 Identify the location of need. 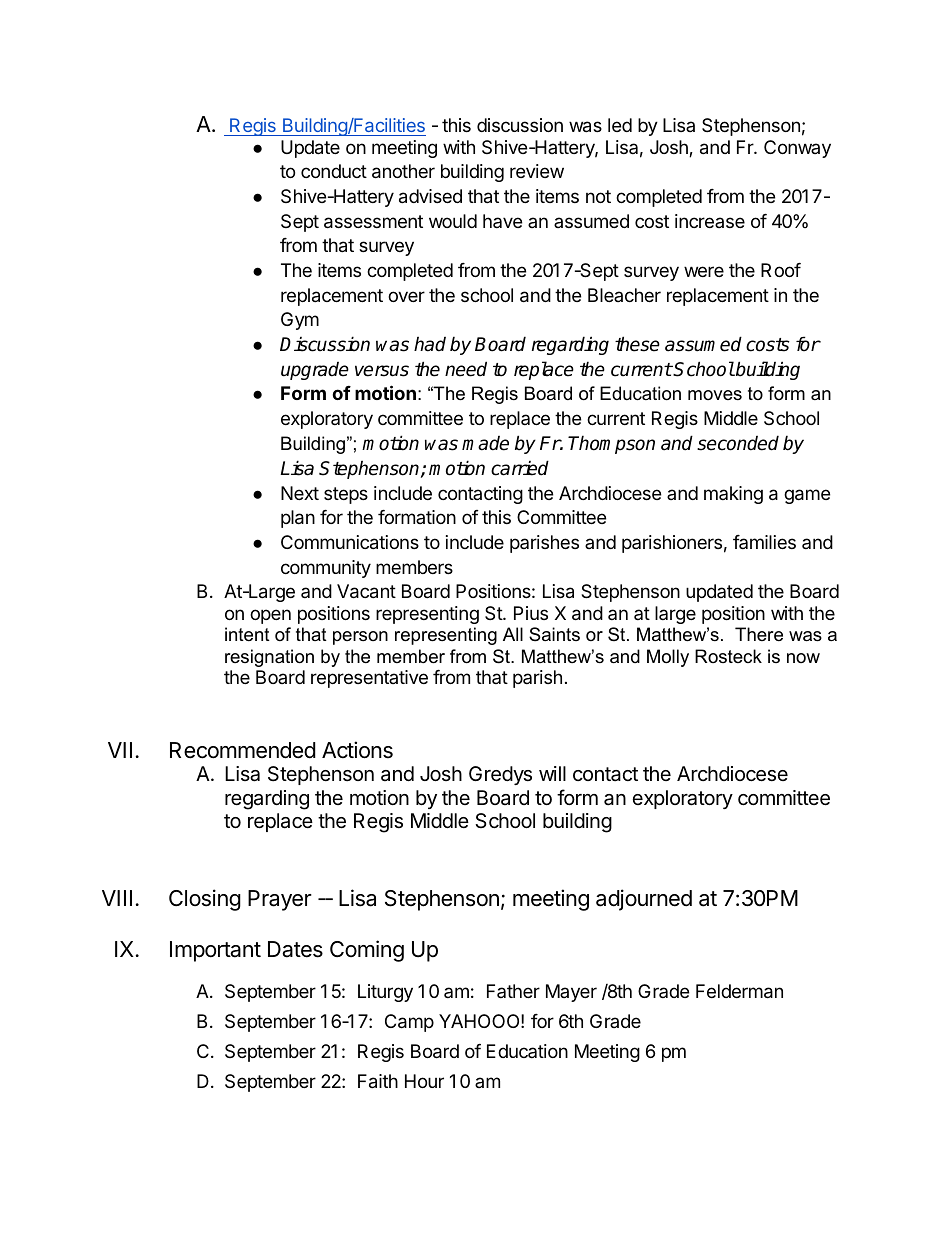
(466, 369).
